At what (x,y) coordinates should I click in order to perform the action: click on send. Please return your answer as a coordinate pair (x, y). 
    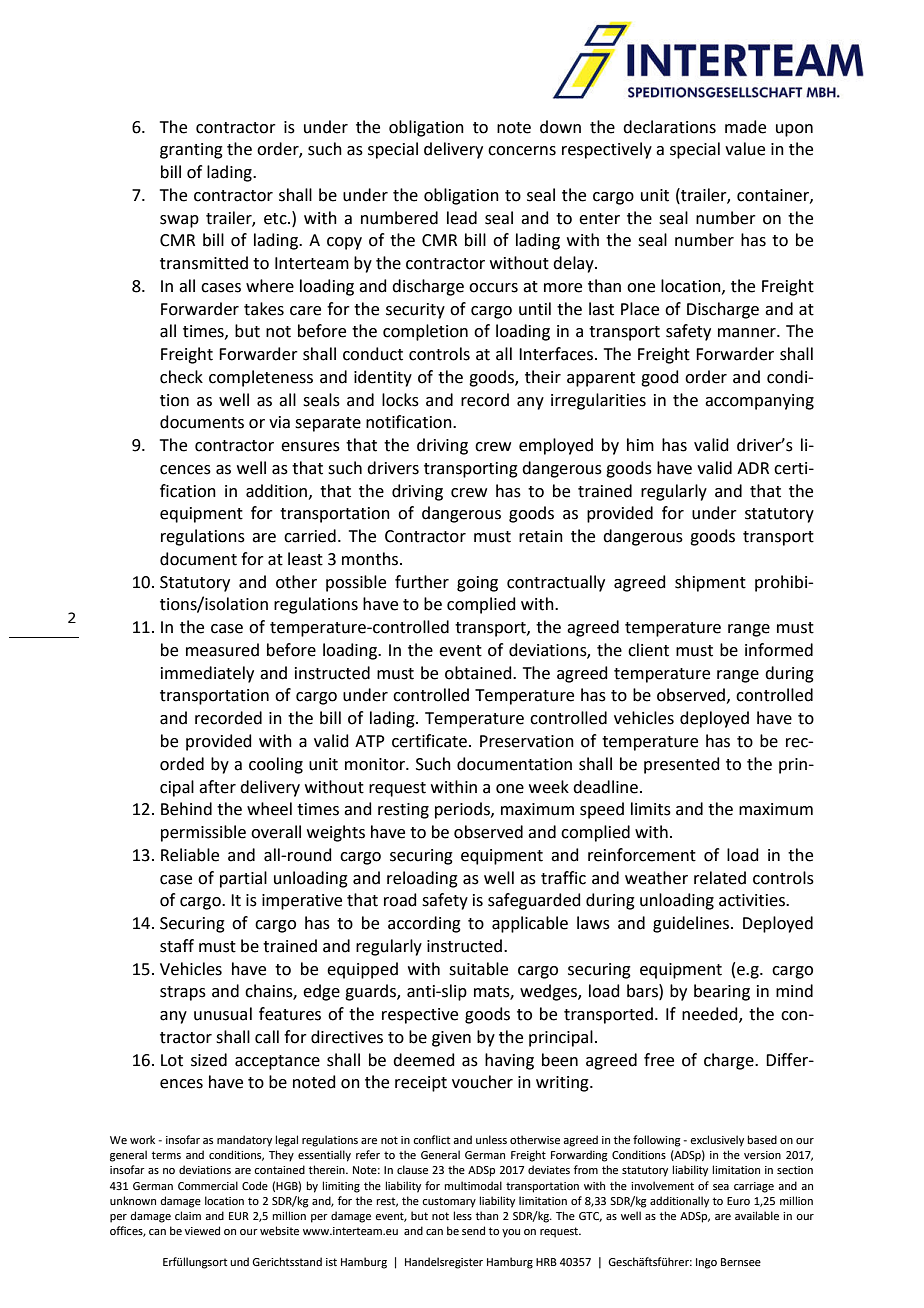
    Looking at the image, I should click on (473, 1230).
